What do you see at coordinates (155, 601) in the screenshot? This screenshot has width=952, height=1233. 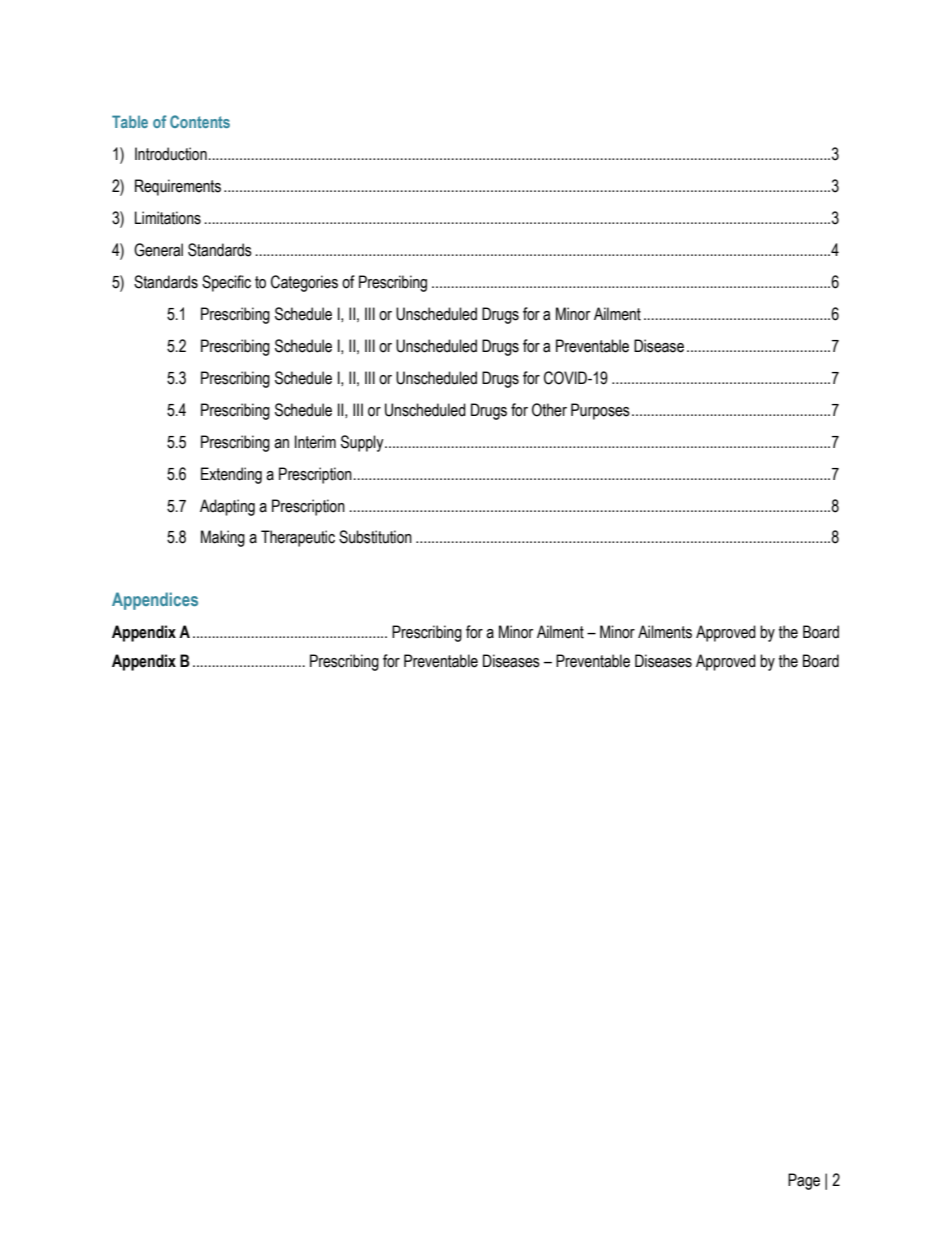 I see `Appendices` at bounding box center [155, 601].
